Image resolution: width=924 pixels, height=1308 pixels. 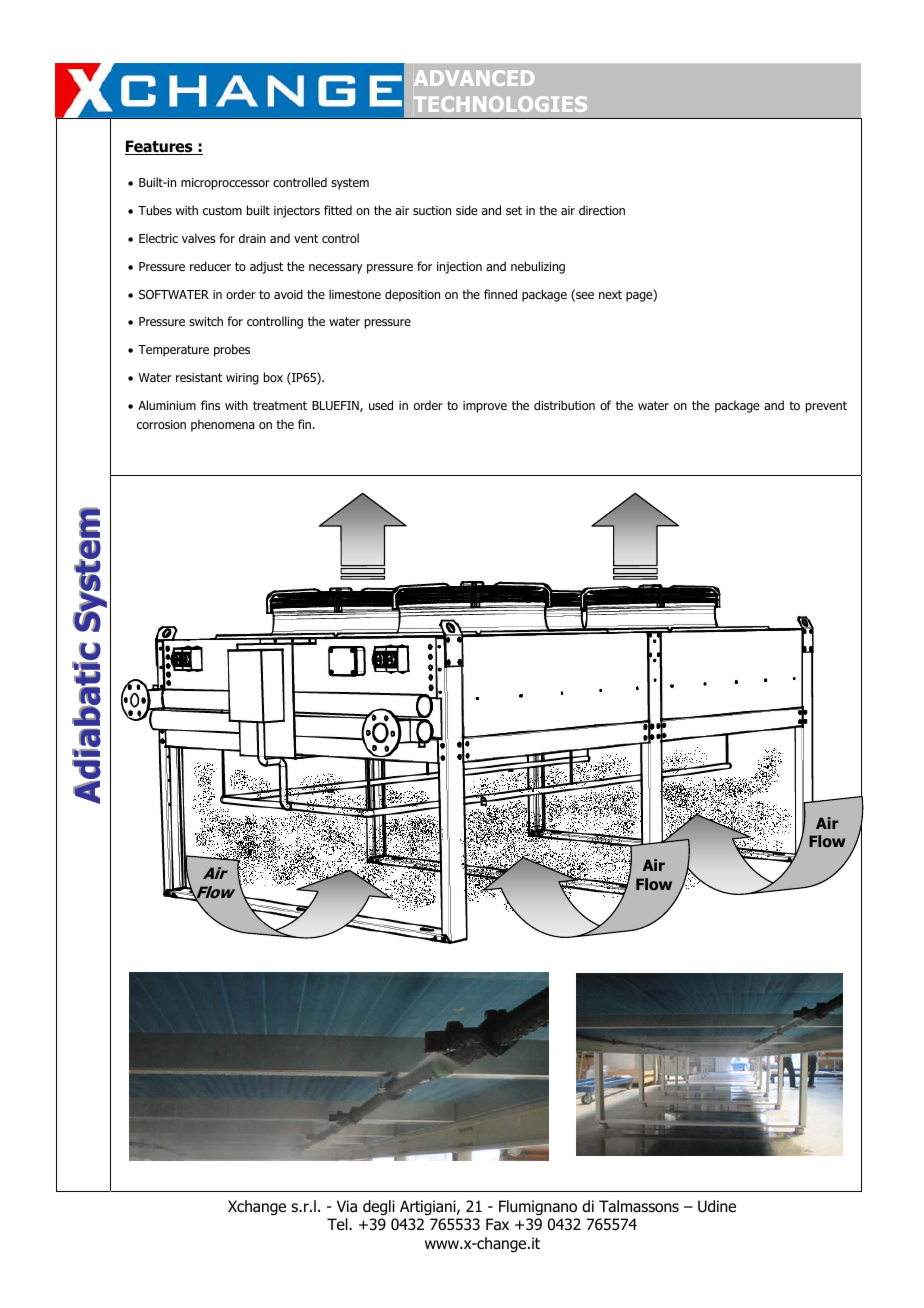 What do you see at coordinates (223, 425) in the page?
I see `phenomena` at bounding box center [223, 425].
